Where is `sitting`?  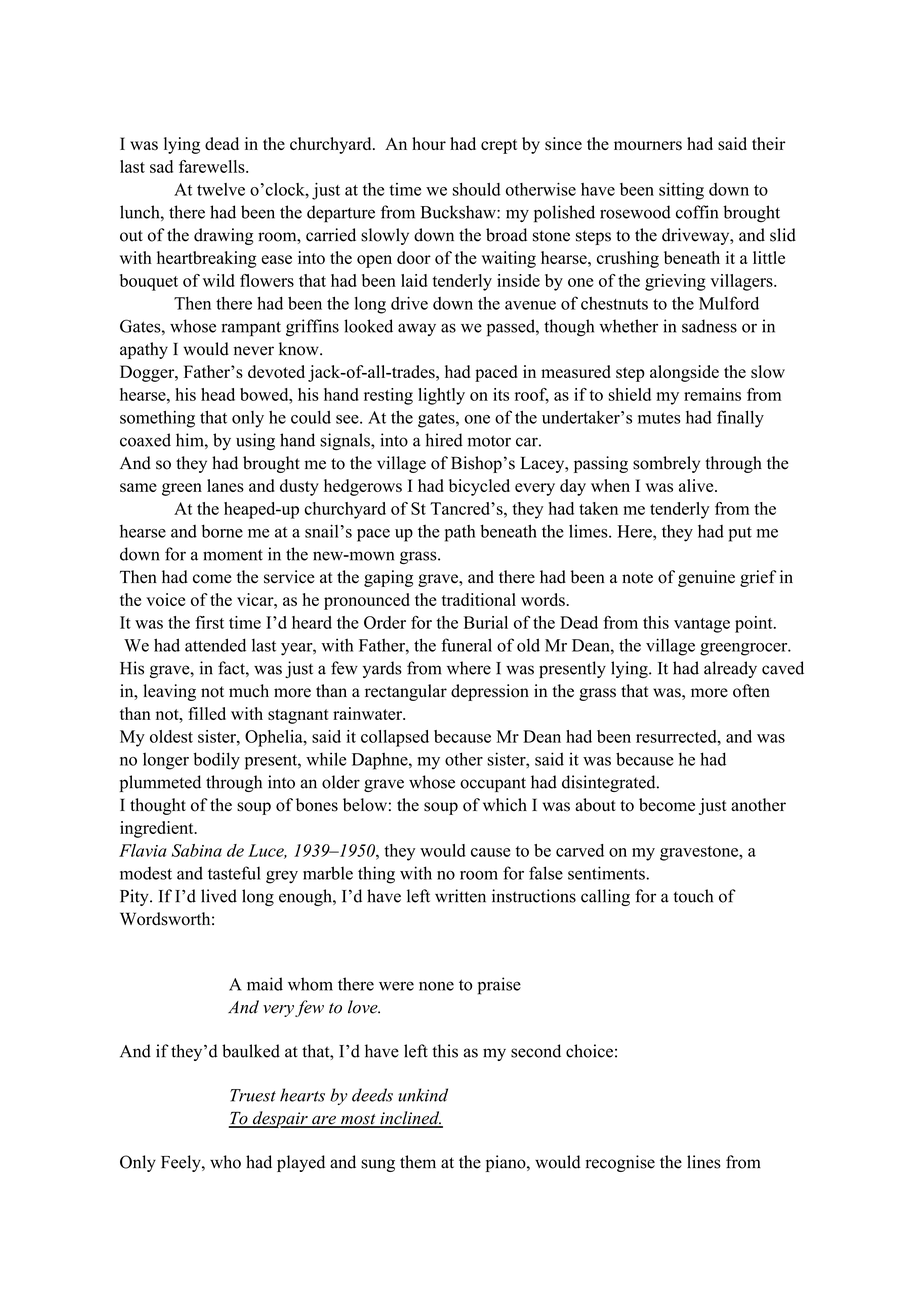
sitting is located at coordinates (681, 191).
